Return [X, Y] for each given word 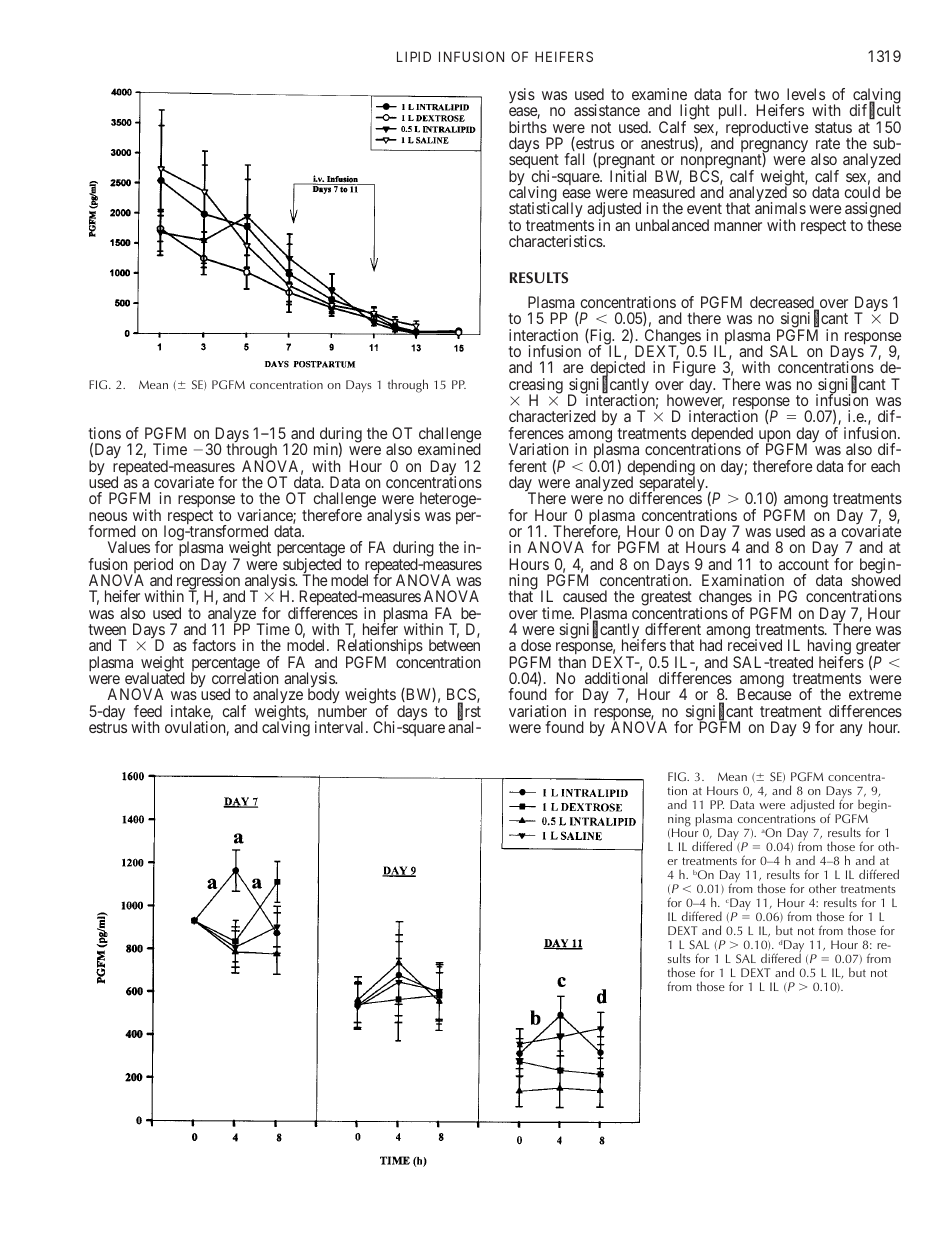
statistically [547, 211]
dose [536, 645]
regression [208, 582]
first [469, 712]
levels [806, 94]
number [342, 711]
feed [148, 711]
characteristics [556, 241]
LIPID [414, 56]
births [528, 127]
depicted [617, 370]
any [851, 730]
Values [129, 547]
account [803, 564]
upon [774, 437]
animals [780, 208]
